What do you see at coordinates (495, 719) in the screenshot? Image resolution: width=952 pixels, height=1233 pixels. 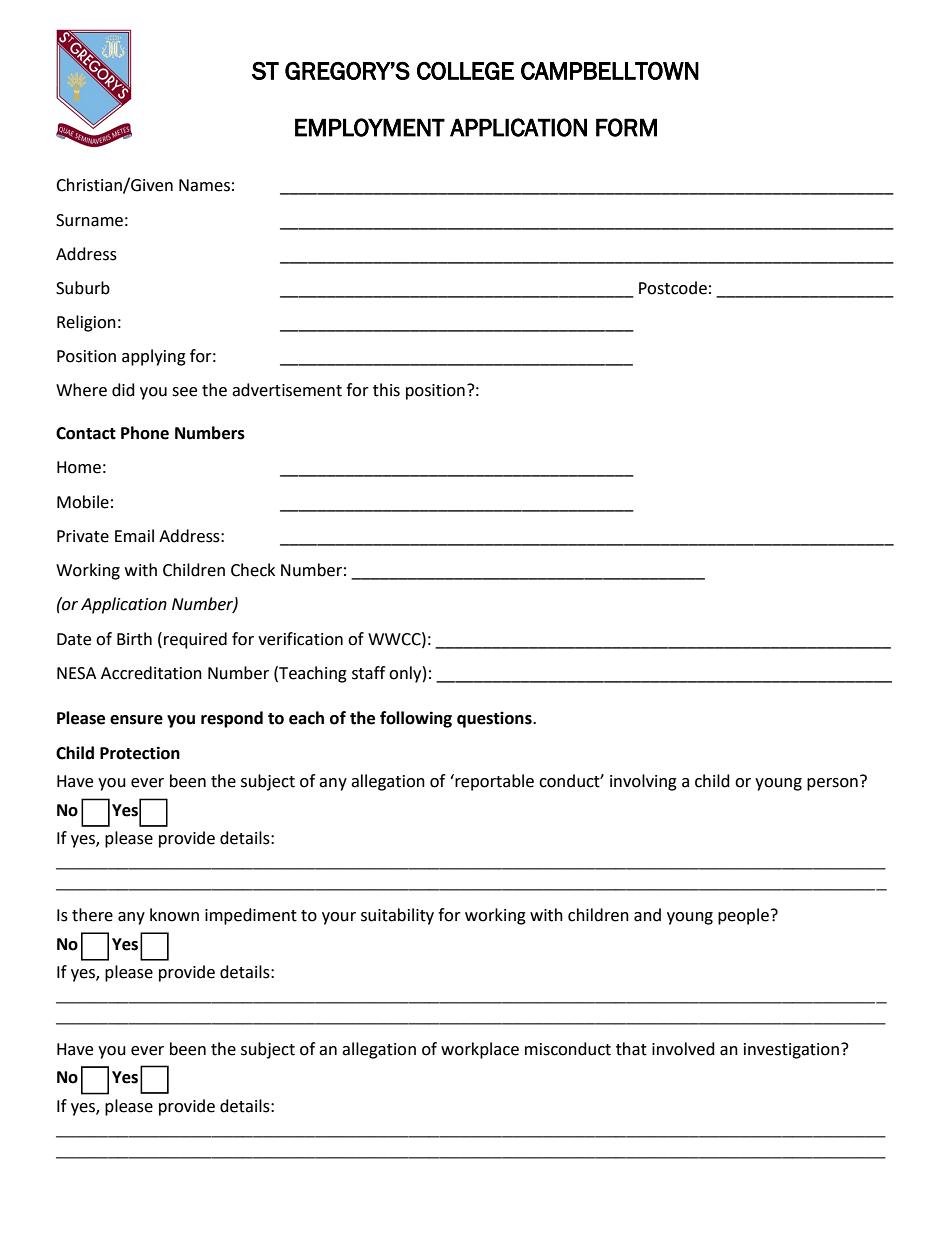 I see `questions` at bounding box center [495, 719].
